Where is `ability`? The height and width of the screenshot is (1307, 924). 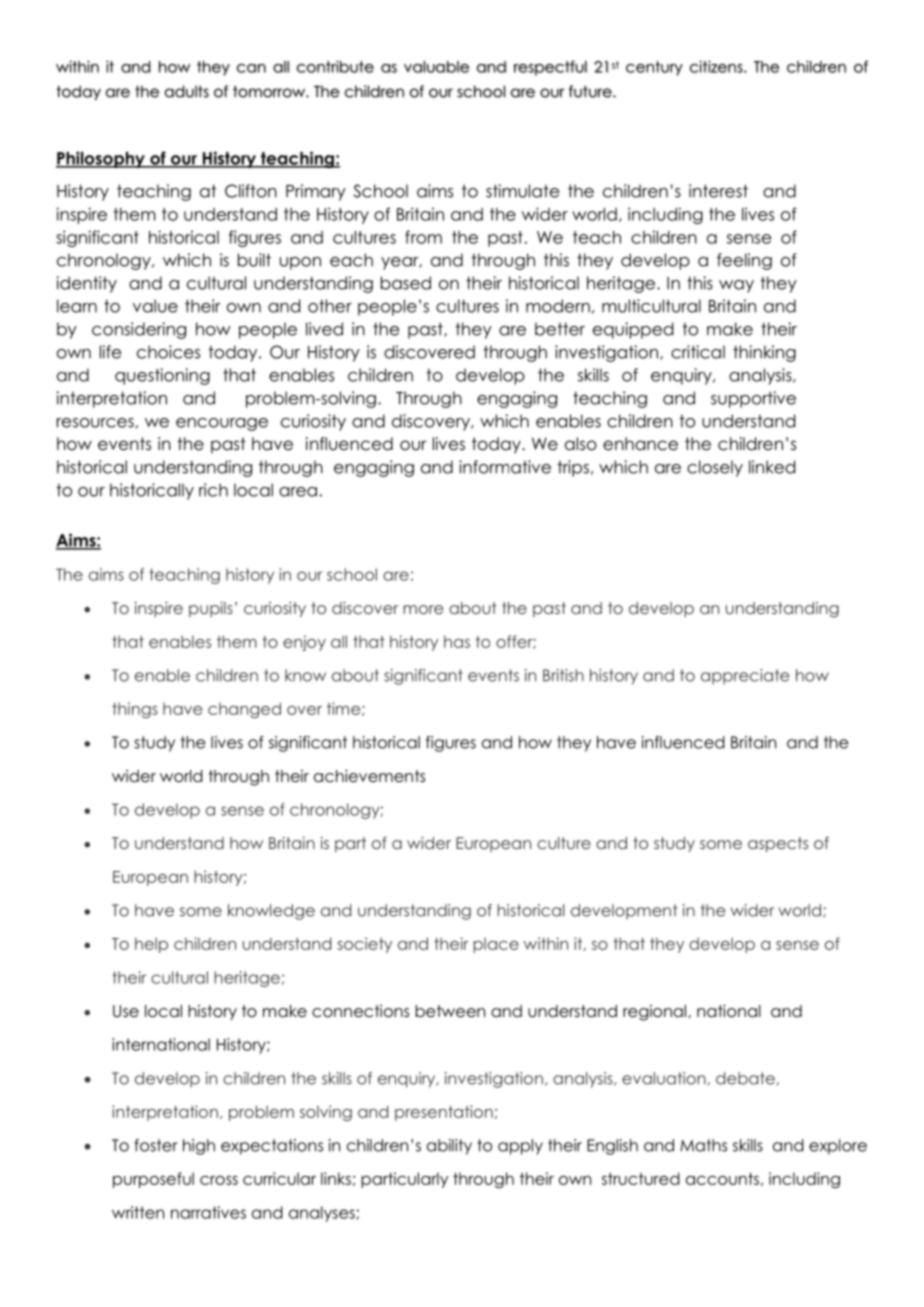
ability is located at coordinates (449, 1147).
